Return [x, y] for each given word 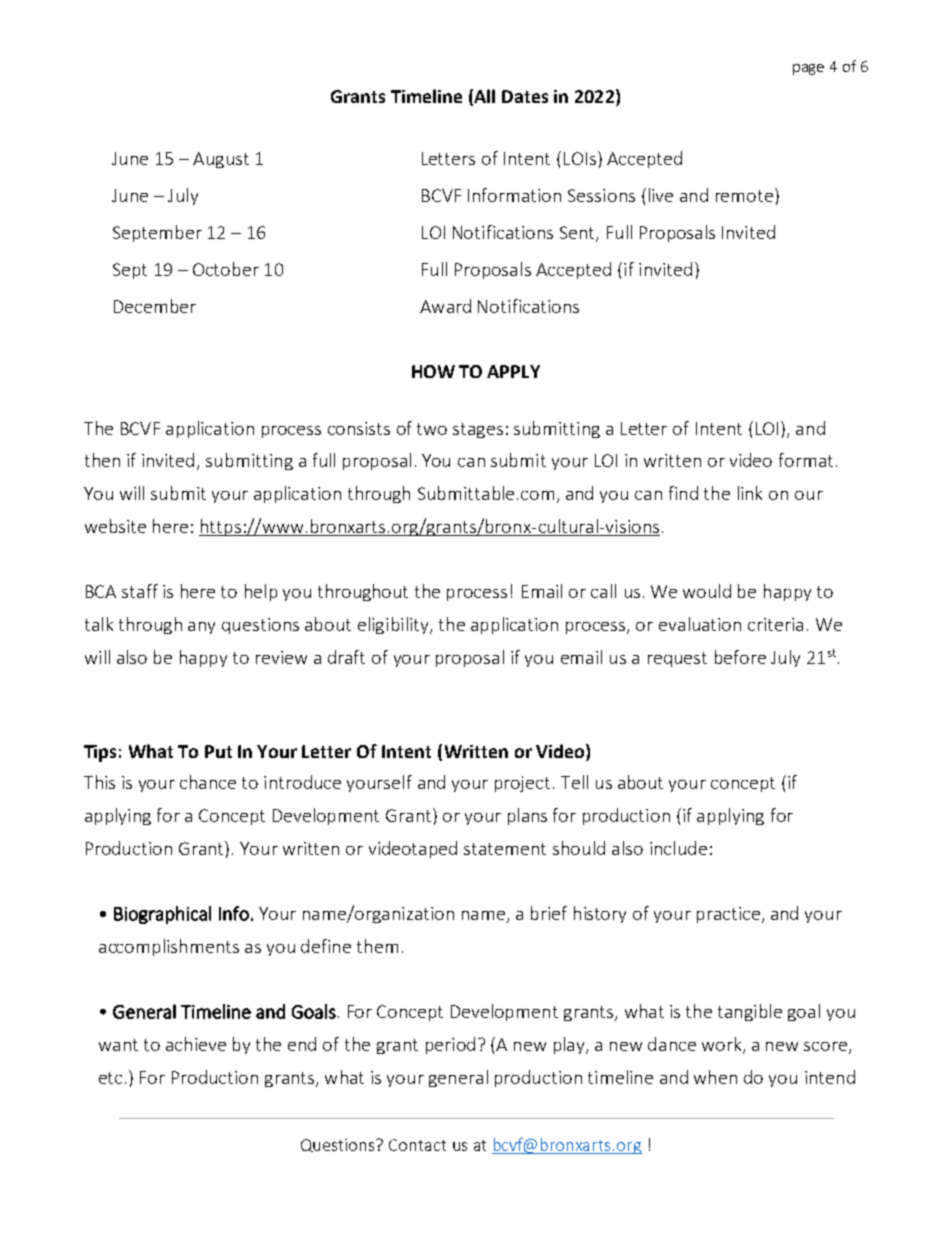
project [522, 784]
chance [208, 782]
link [750, 493]
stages [478, 430]
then [102, 460]
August [221, 160]
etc [110, 1078]
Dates [525, 96]
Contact [417, 1145]
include [678, 848]
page [808, 69]
